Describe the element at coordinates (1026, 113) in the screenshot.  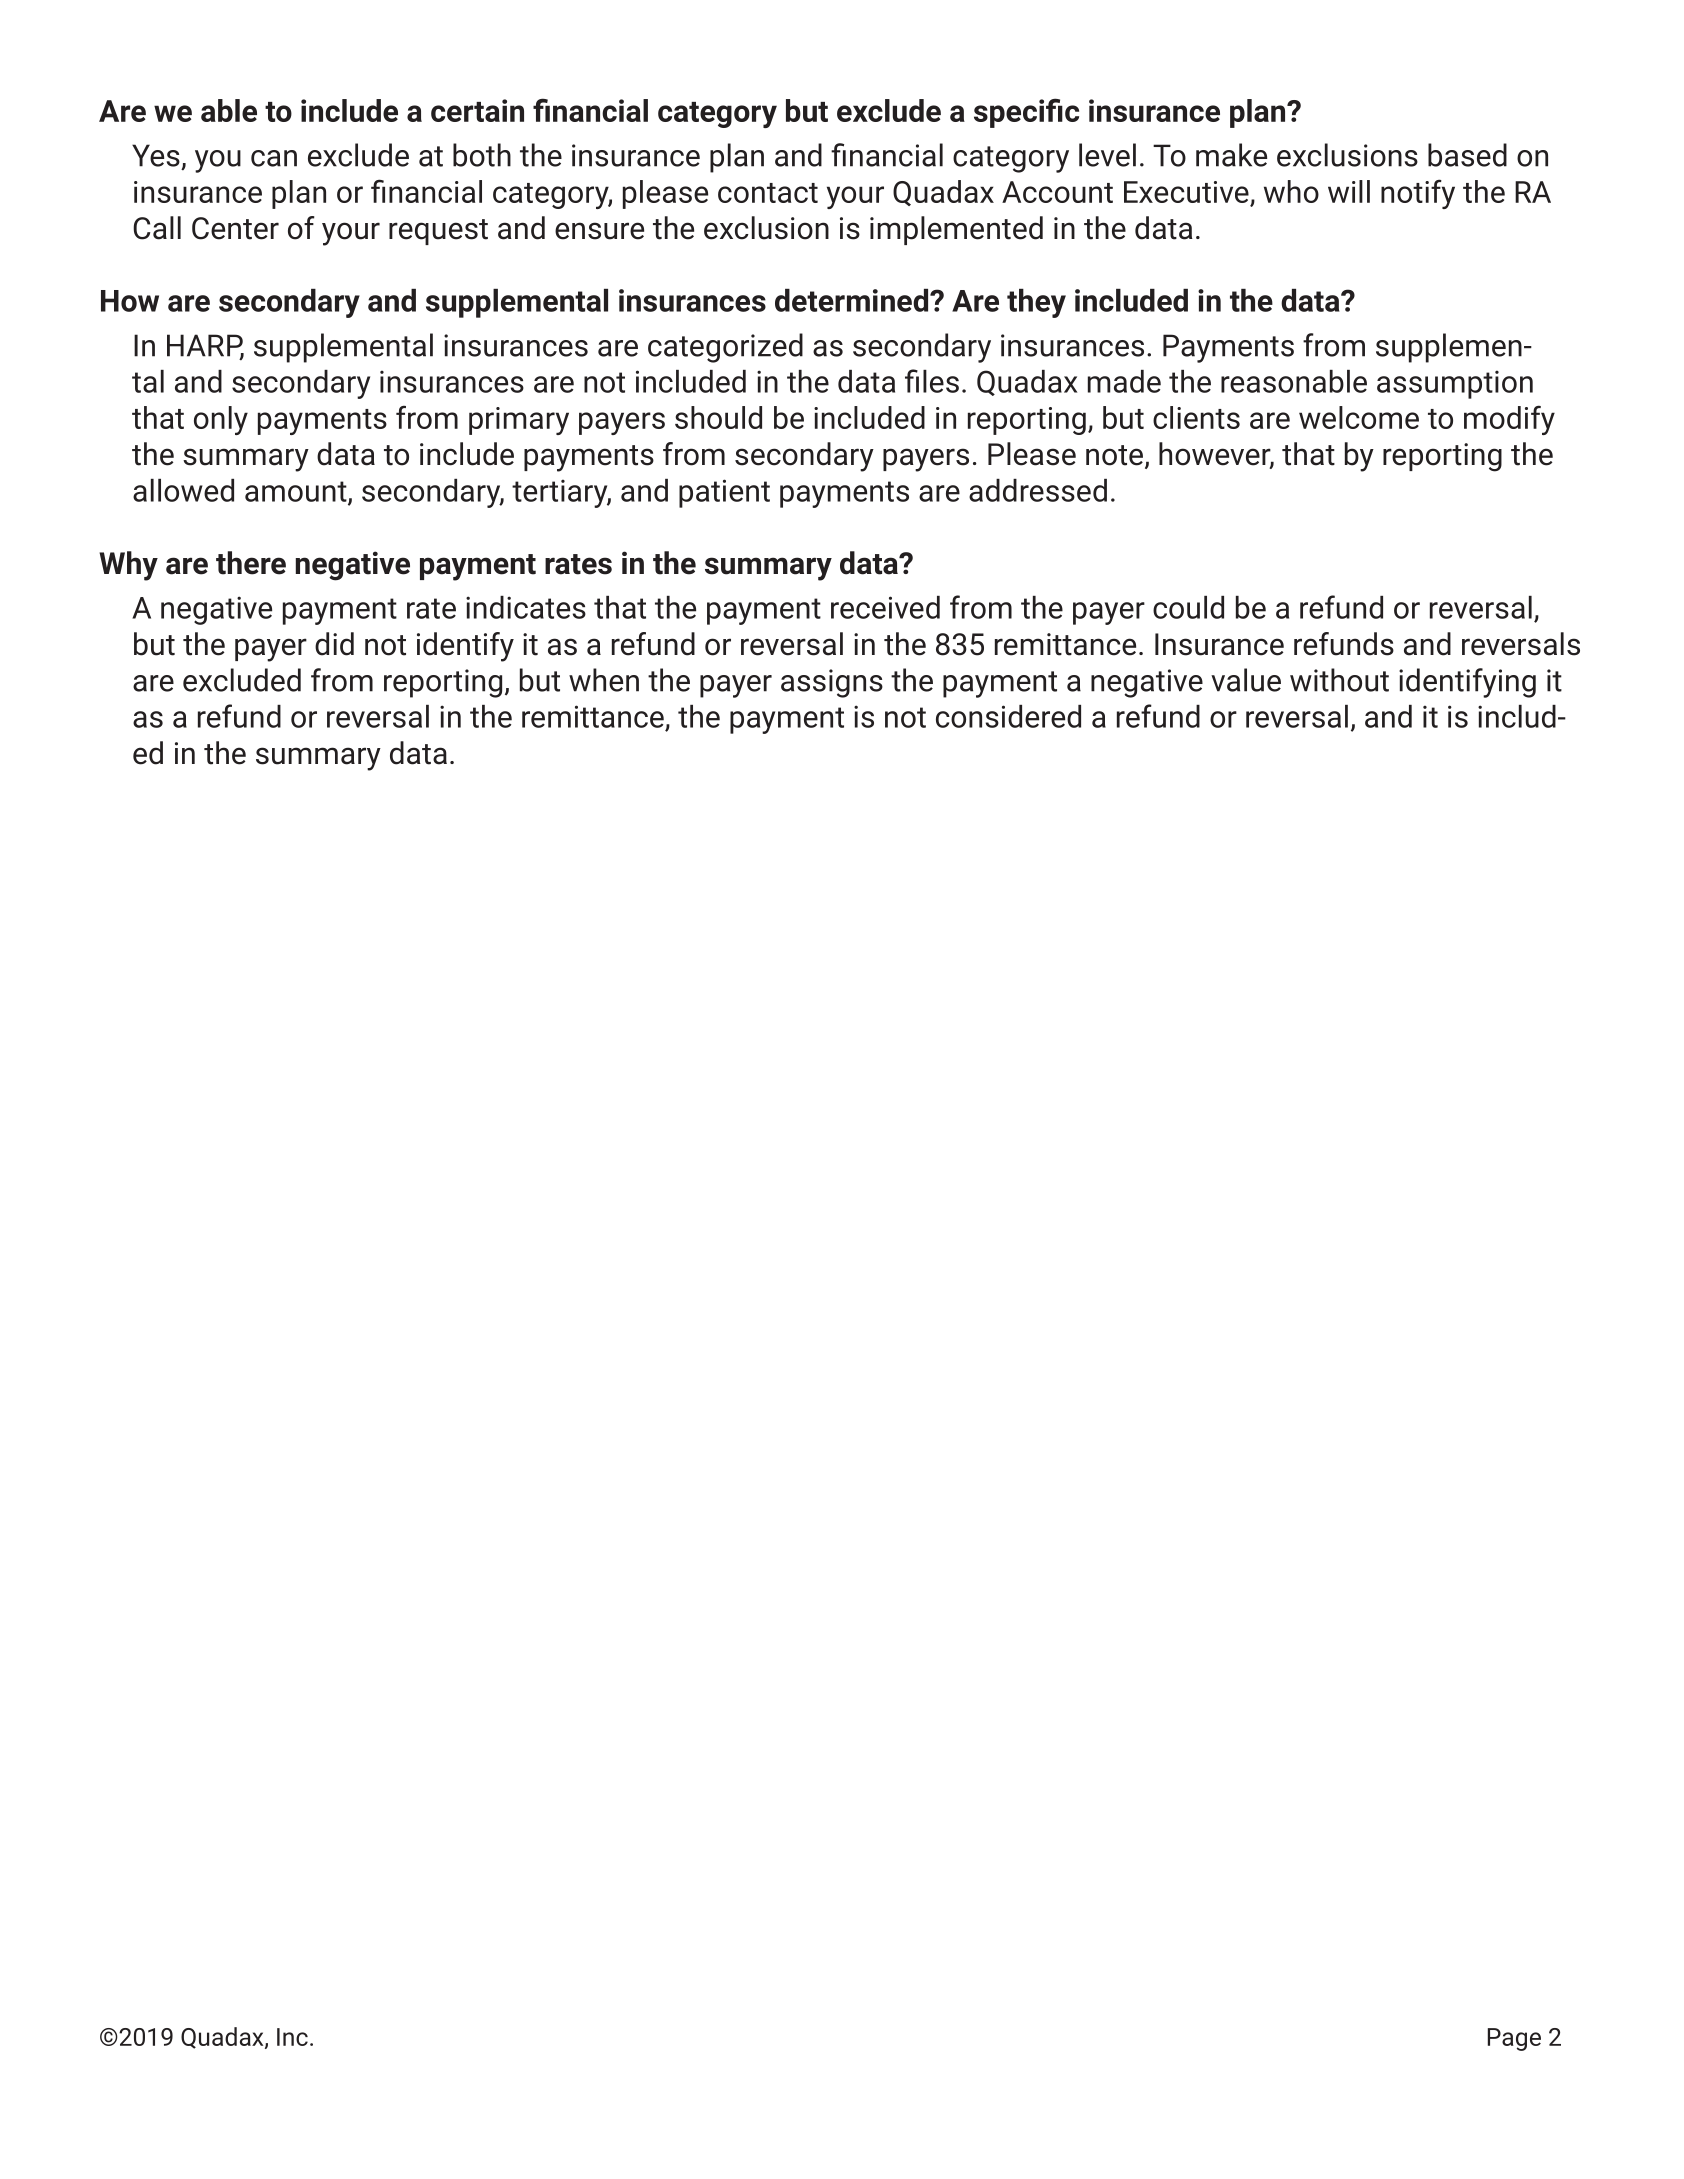
I see `specific` at that location.
